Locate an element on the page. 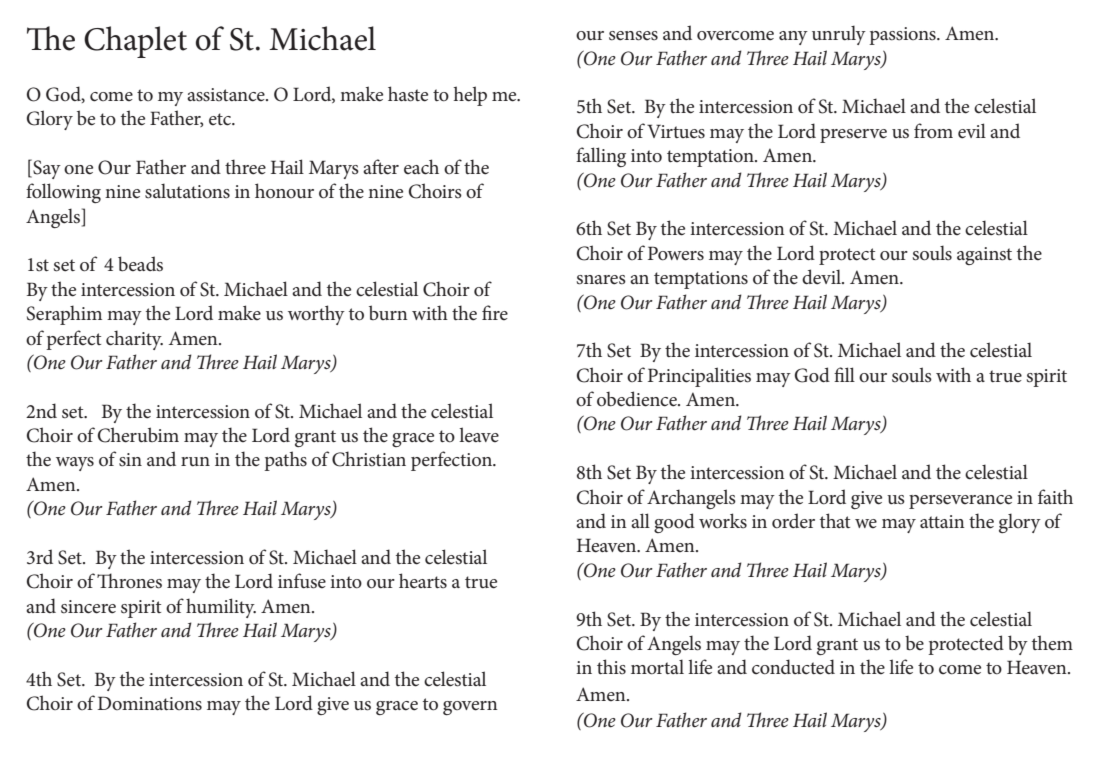 The width and height of the page is (1100, 775). this is located at coordinates (611, 667).
